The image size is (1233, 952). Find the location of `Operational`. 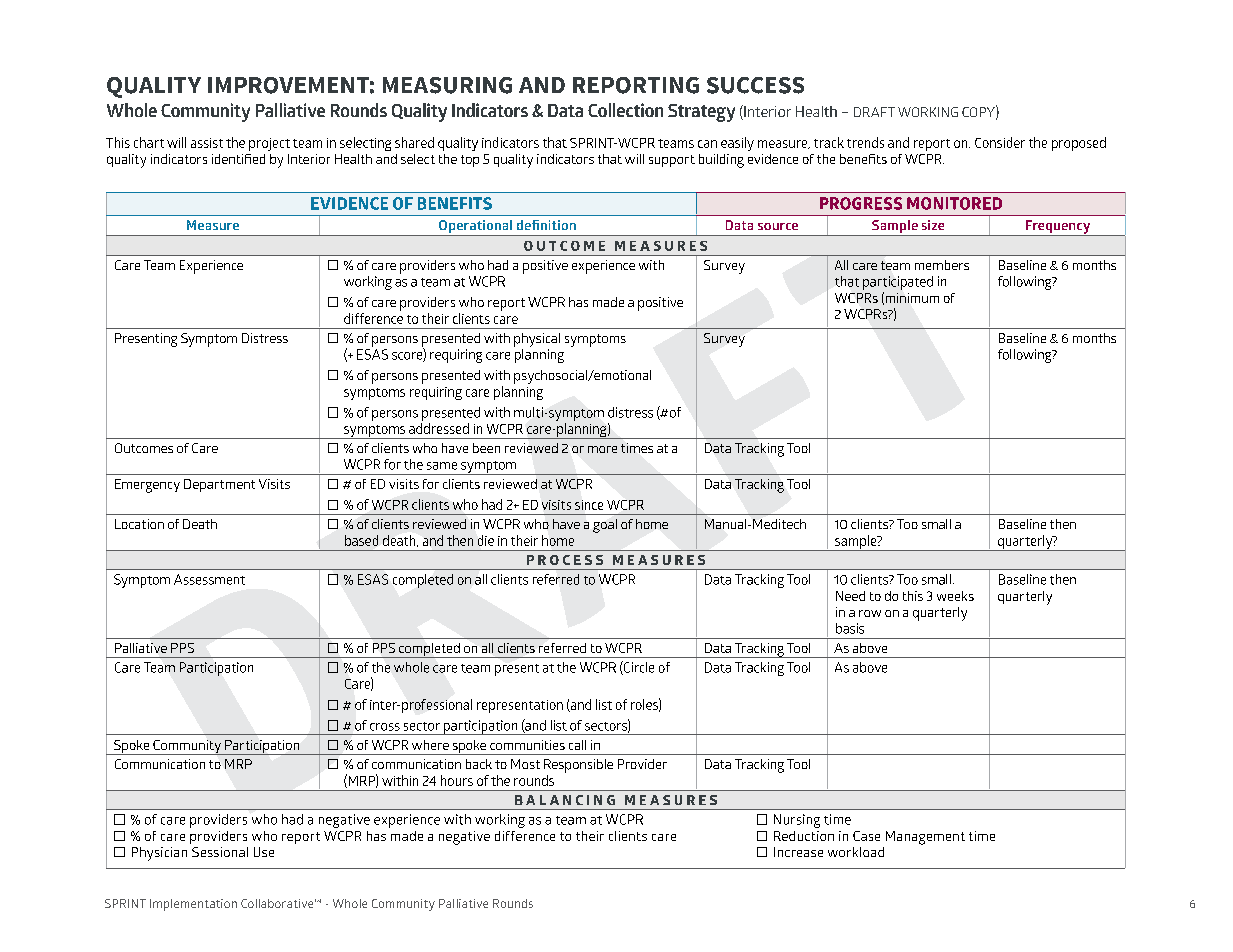

Operational is located at coordinates (475, 228).
